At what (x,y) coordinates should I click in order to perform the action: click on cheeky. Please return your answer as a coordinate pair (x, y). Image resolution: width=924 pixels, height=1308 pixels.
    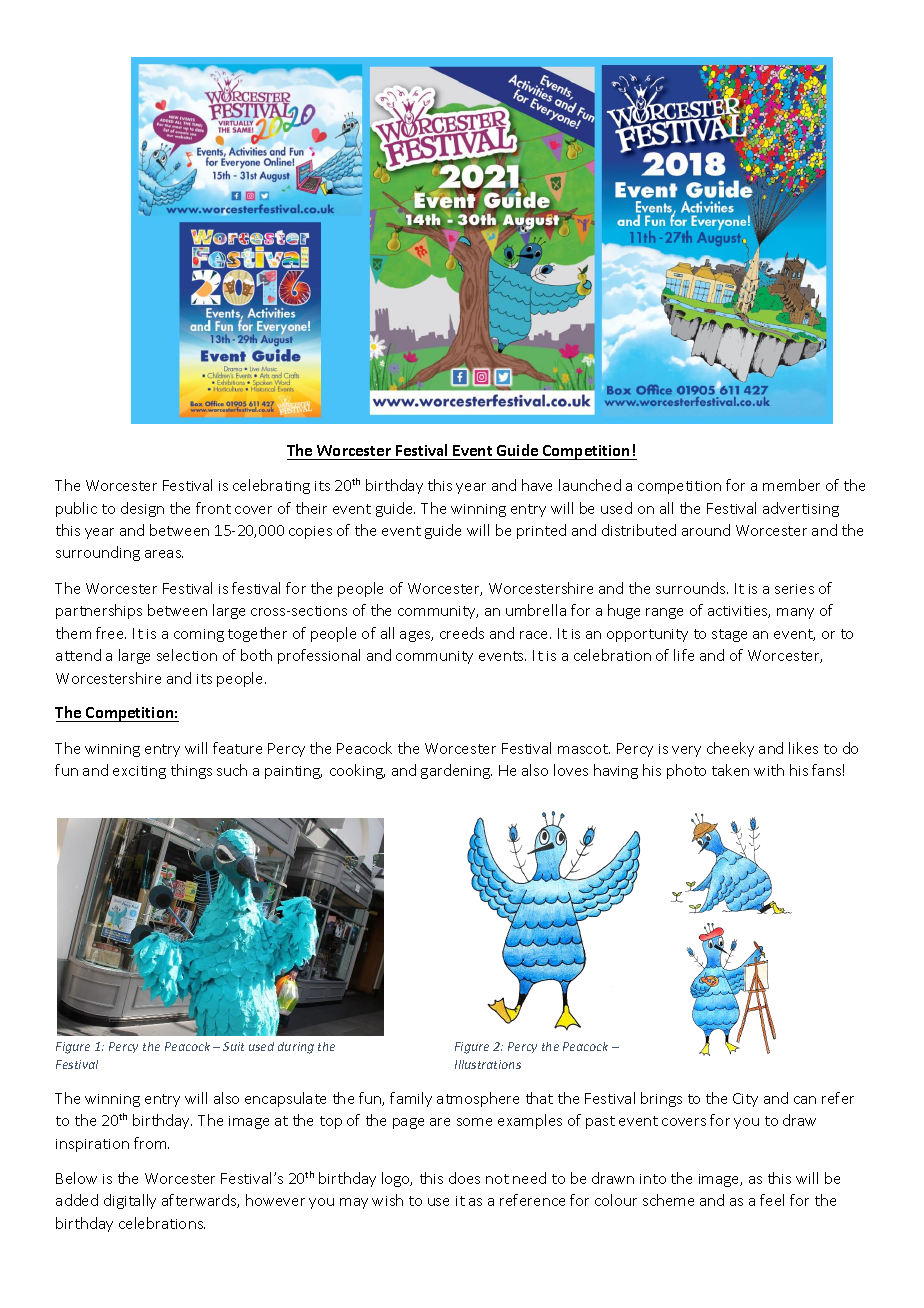
    Looking at the image, I should click on (730, 749).
